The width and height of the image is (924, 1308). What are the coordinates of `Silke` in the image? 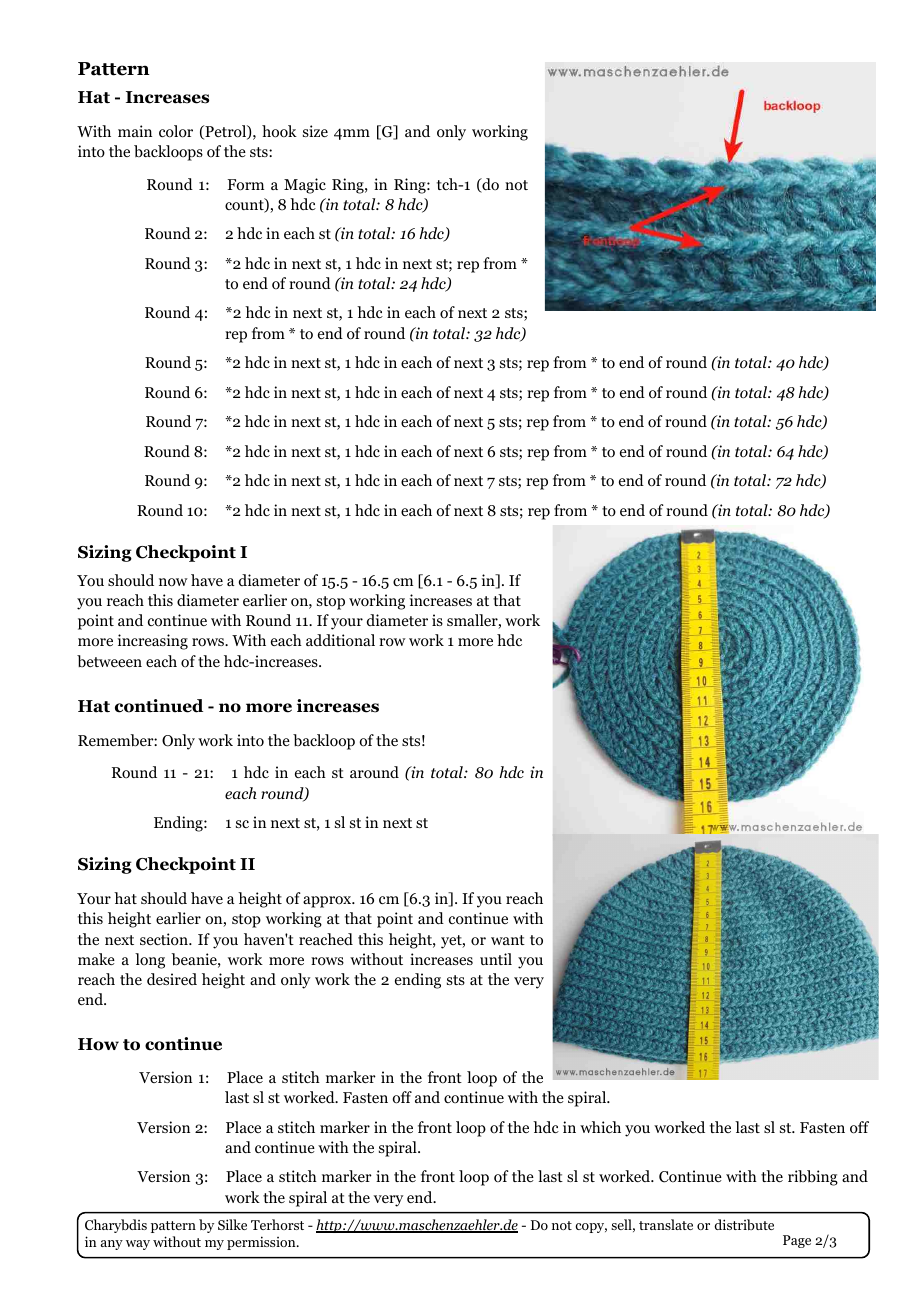 It's located at (232, 1224).
